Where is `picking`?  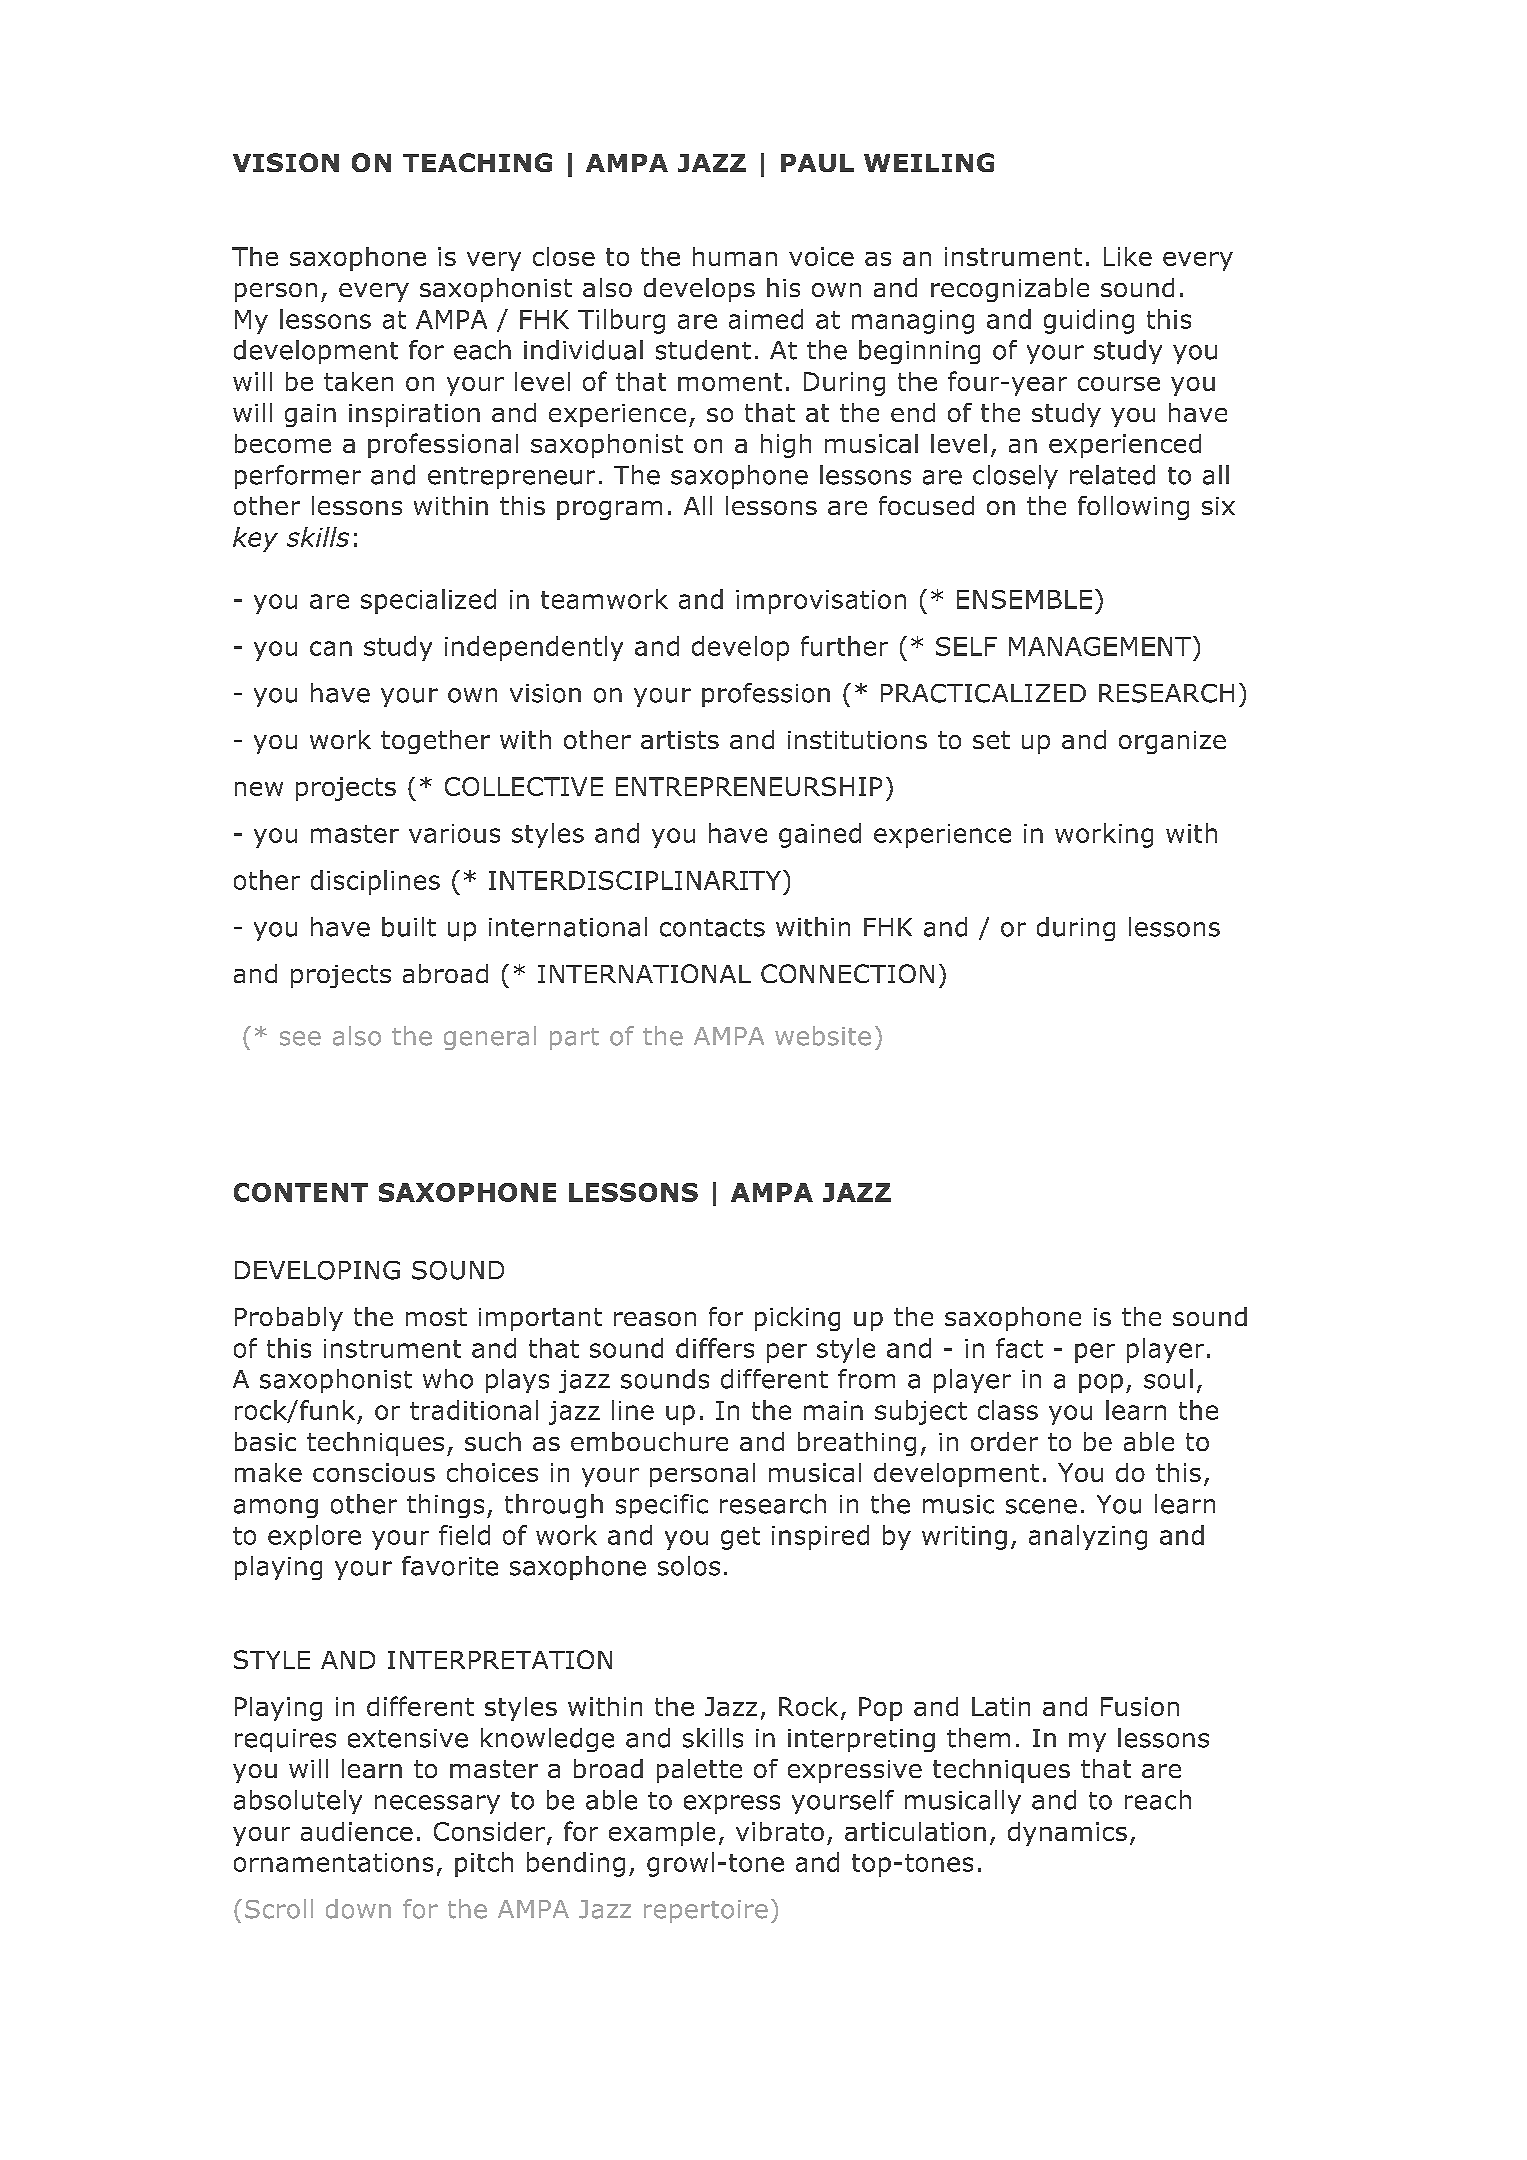
picking is located at coordinates (797, 1319).
